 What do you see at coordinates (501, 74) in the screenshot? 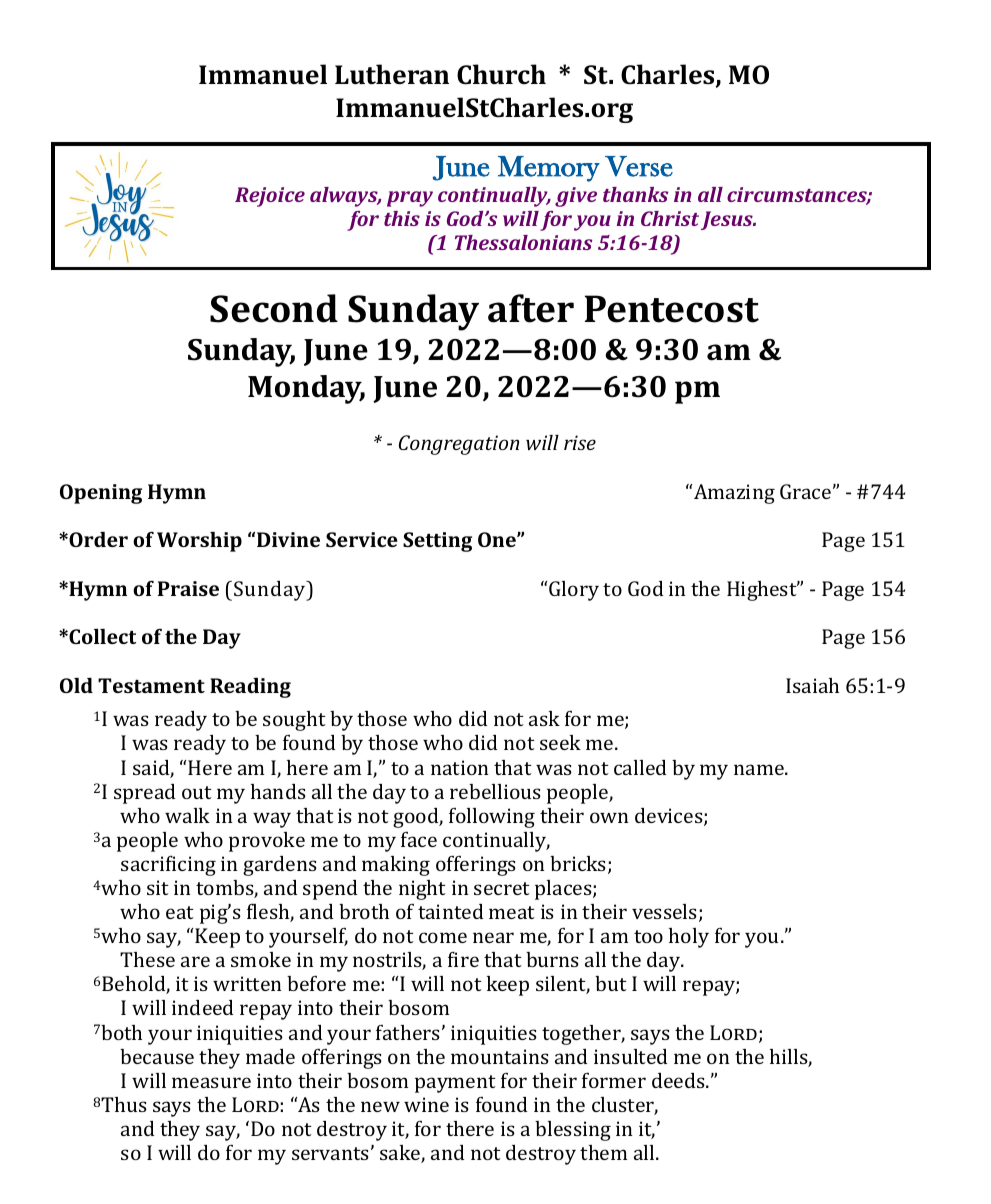
I see `Church` at bounding box center [501, 74].
